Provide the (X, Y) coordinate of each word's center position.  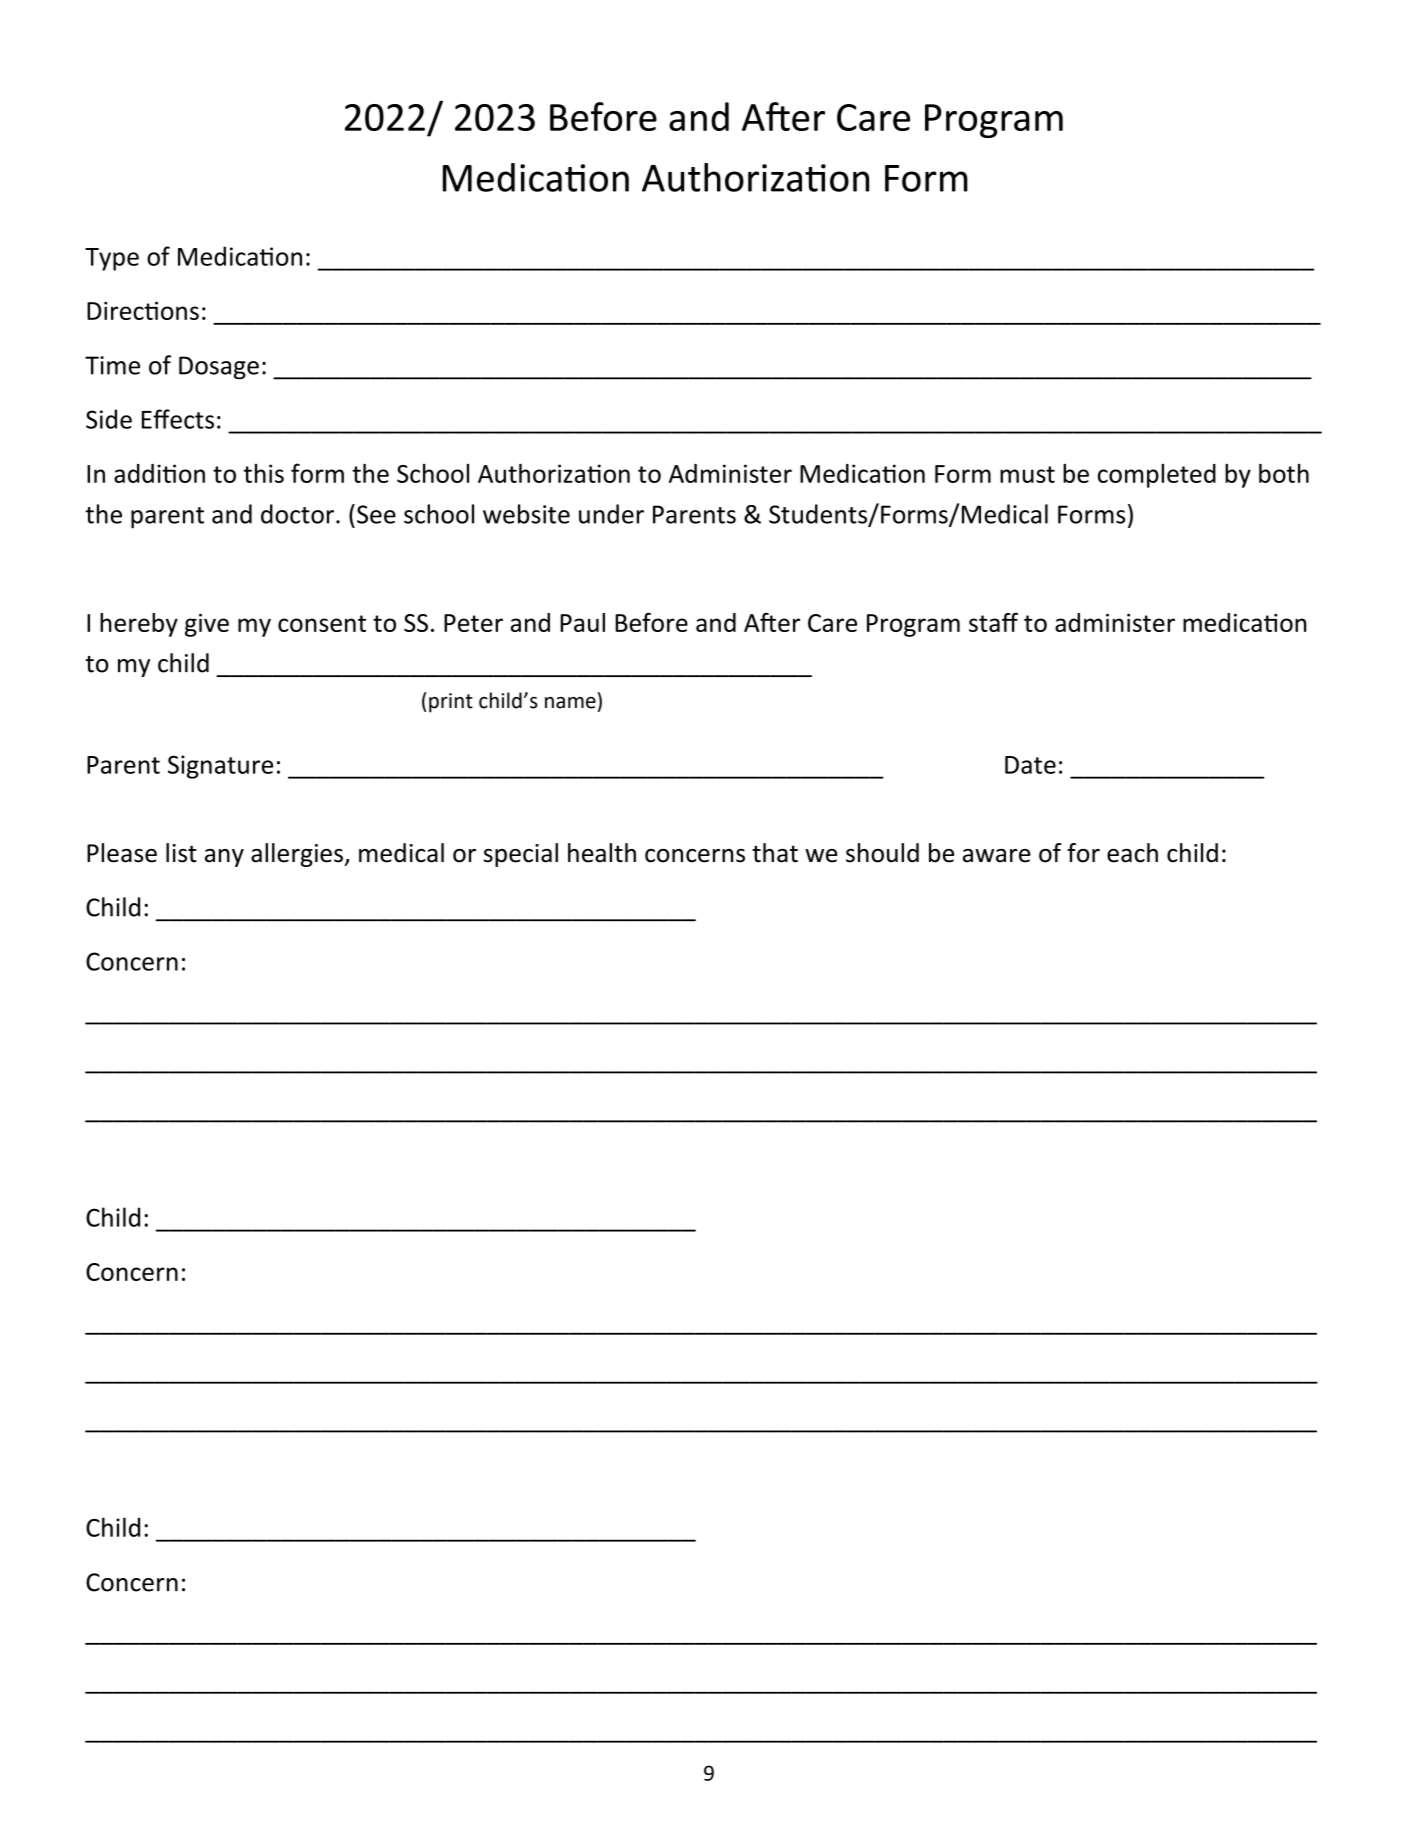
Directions (143, 310)
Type (112, 259)
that (775, 853)
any (224, 858)
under (611, 514)
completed (1157, 476)
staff (993, 622)
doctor (297, 514)
